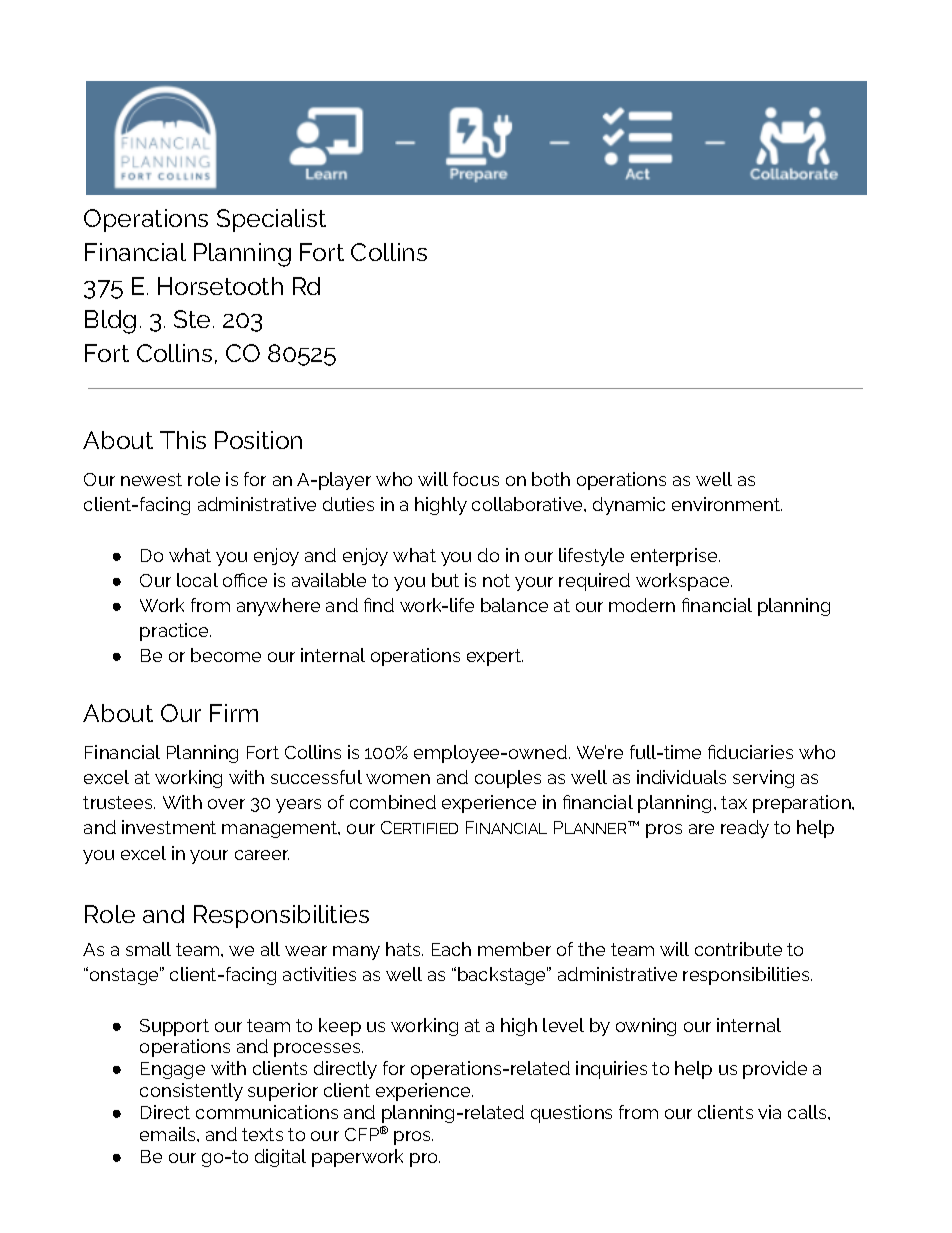  What do you see at coordinates (476, 479) in the screenshot?
I see `focus` at bounding box center [476, 479].
